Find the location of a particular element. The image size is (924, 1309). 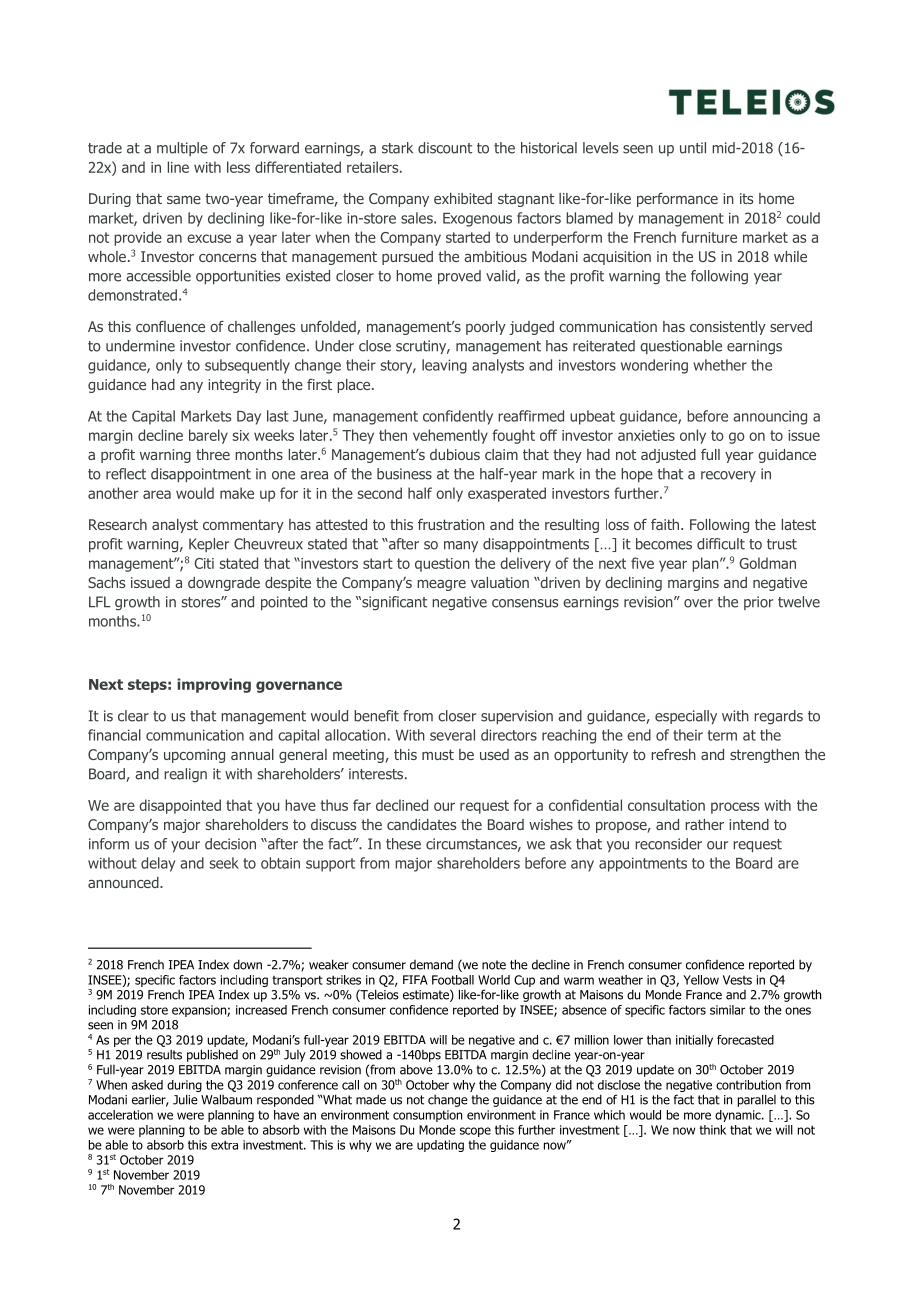

its is located at coordinates (746, 198).
